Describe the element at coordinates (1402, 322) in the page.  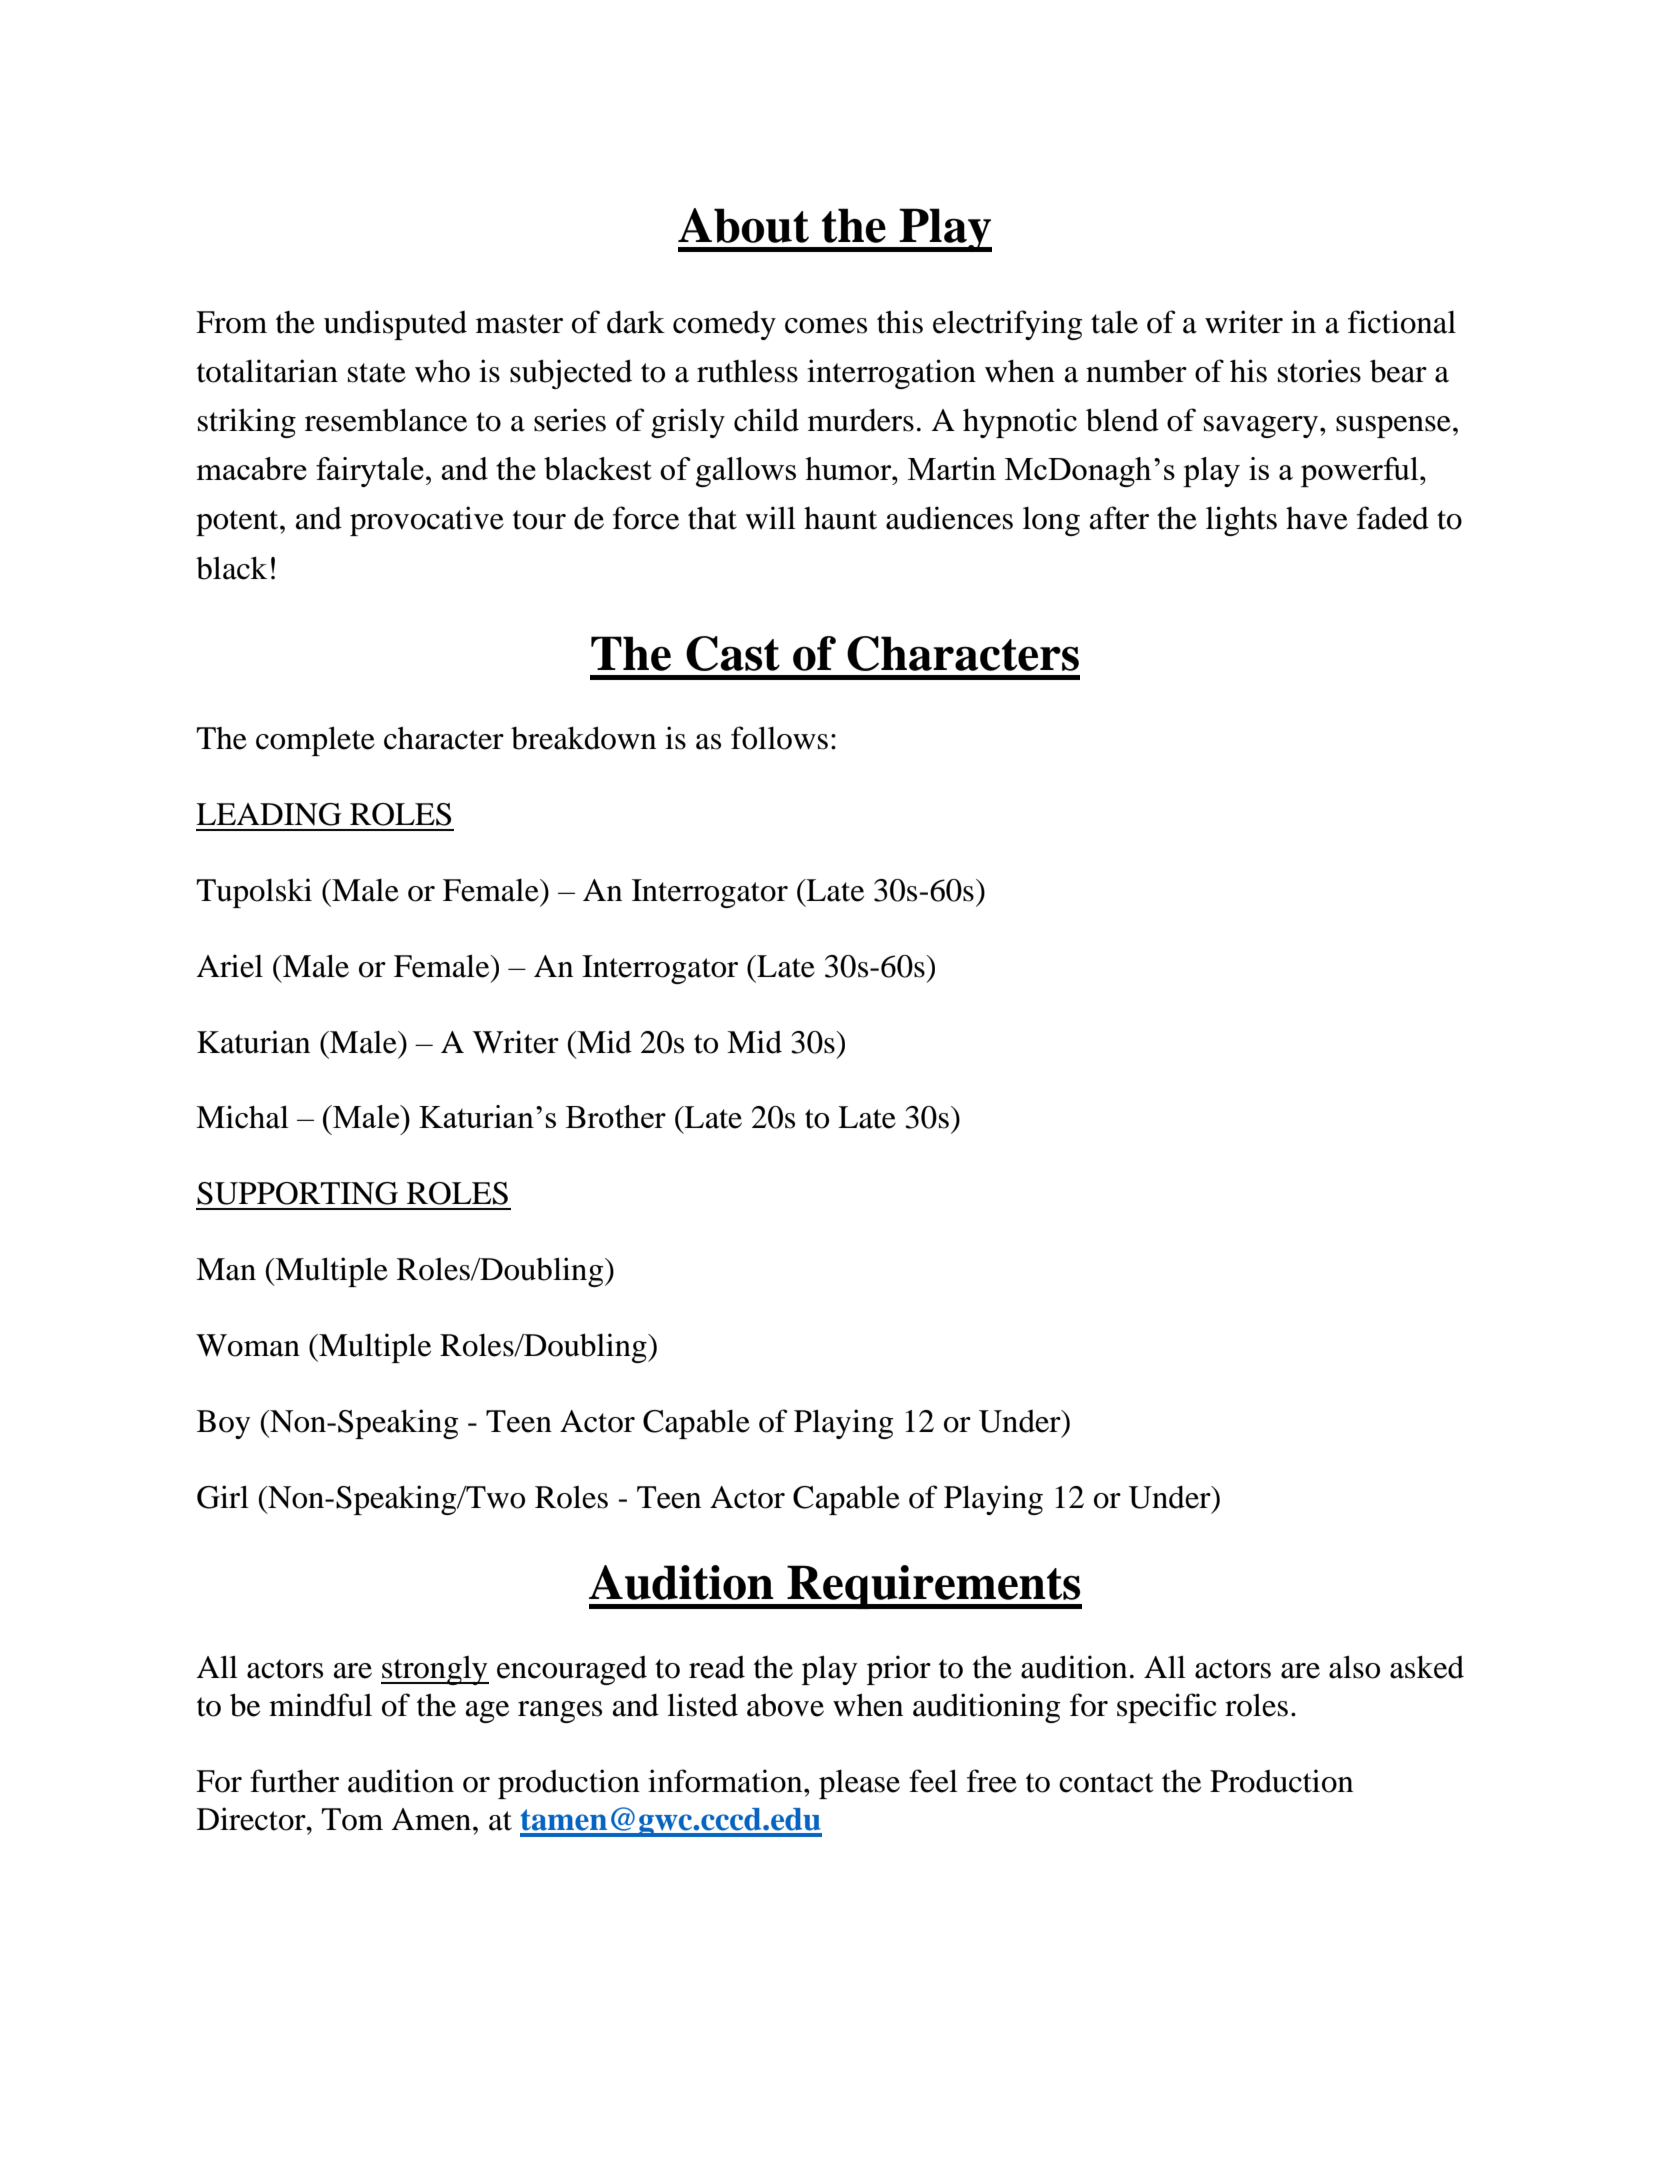
I see `fictional` at that location.
